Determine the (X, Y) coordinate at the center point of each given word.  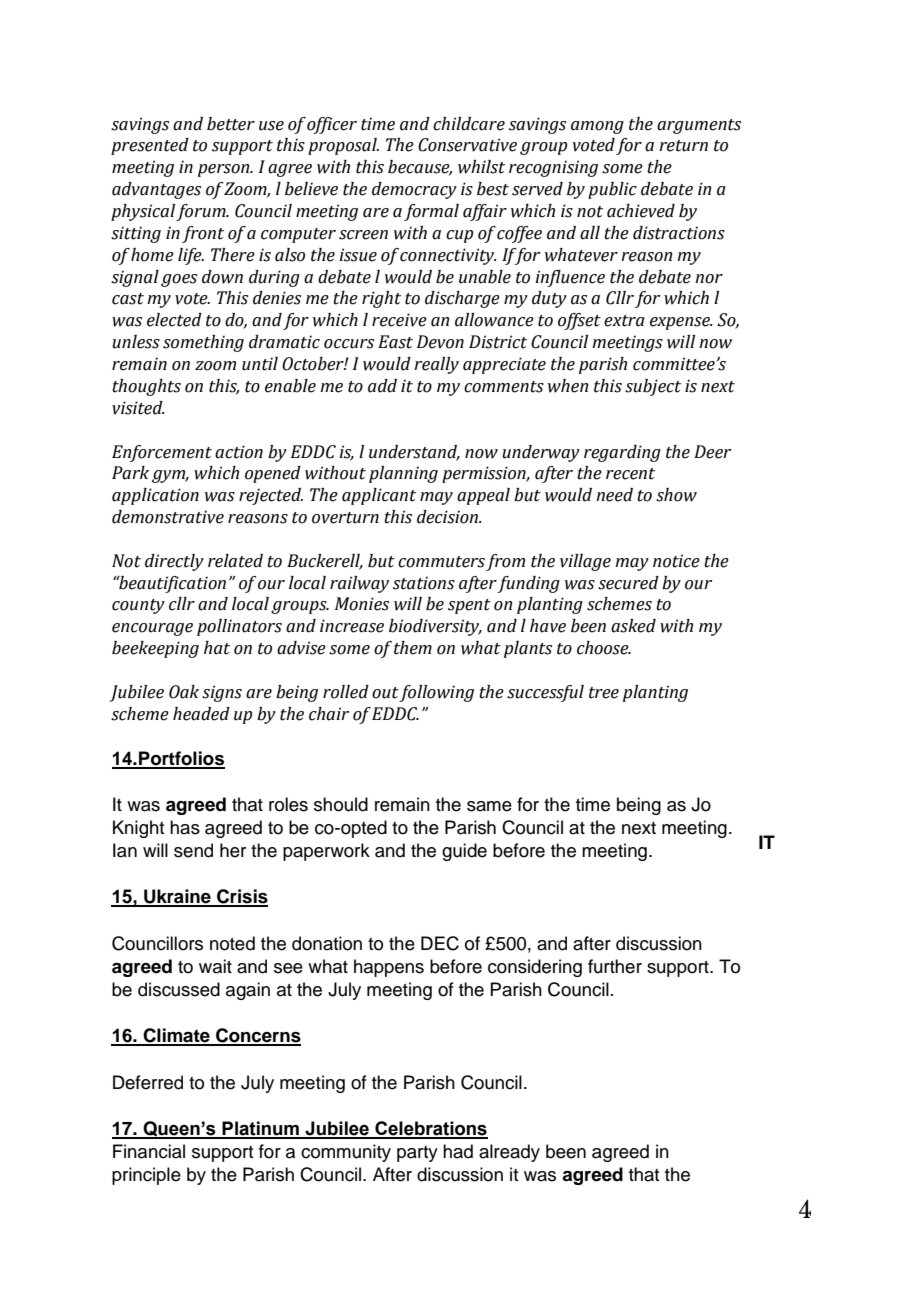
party (417, 1154)
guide (464, 852)
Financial (149, 1151)
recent (630, 474)
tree (604, 693)
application (155, 496)
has (185, 827)
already (509, 1153)
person (225, 170)
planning (403, 474)
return (683, 146)
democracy (414, 190)
